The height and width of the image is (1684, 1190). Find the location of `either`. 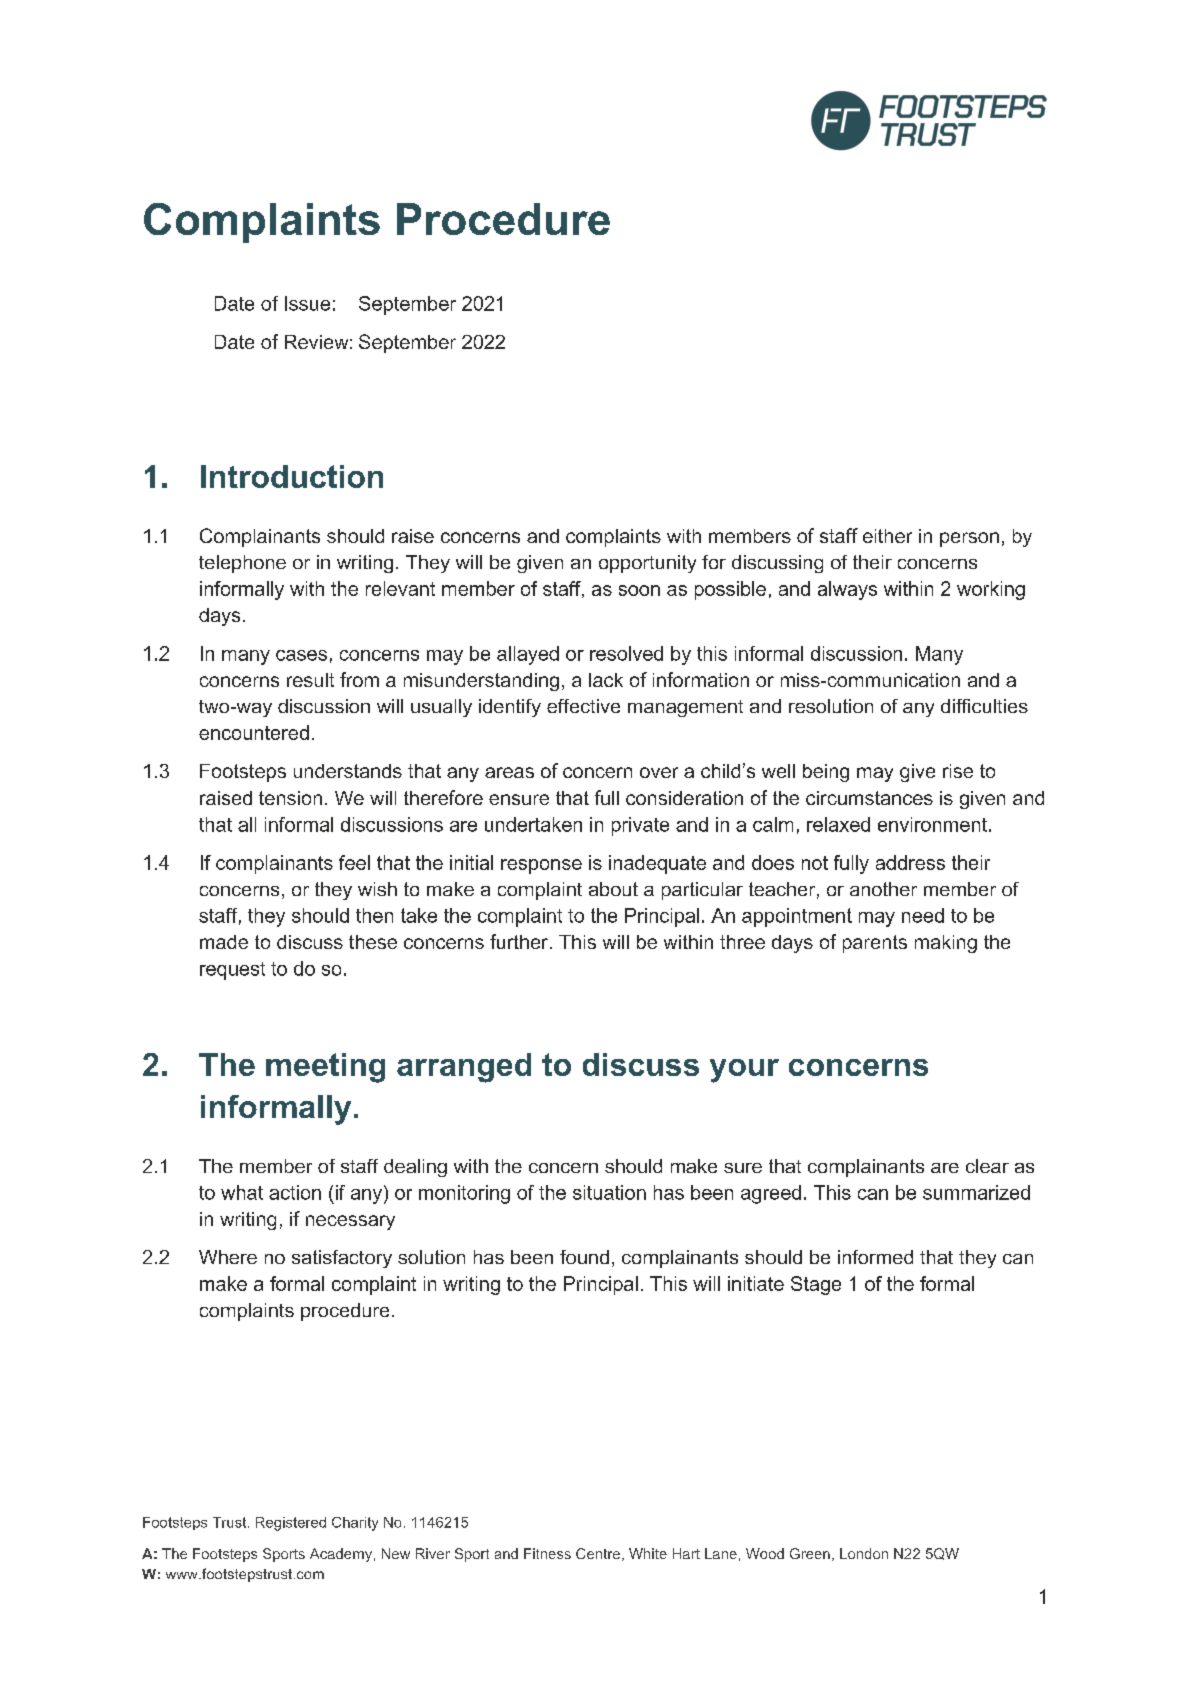

either is located at coordinates (887, 536).
